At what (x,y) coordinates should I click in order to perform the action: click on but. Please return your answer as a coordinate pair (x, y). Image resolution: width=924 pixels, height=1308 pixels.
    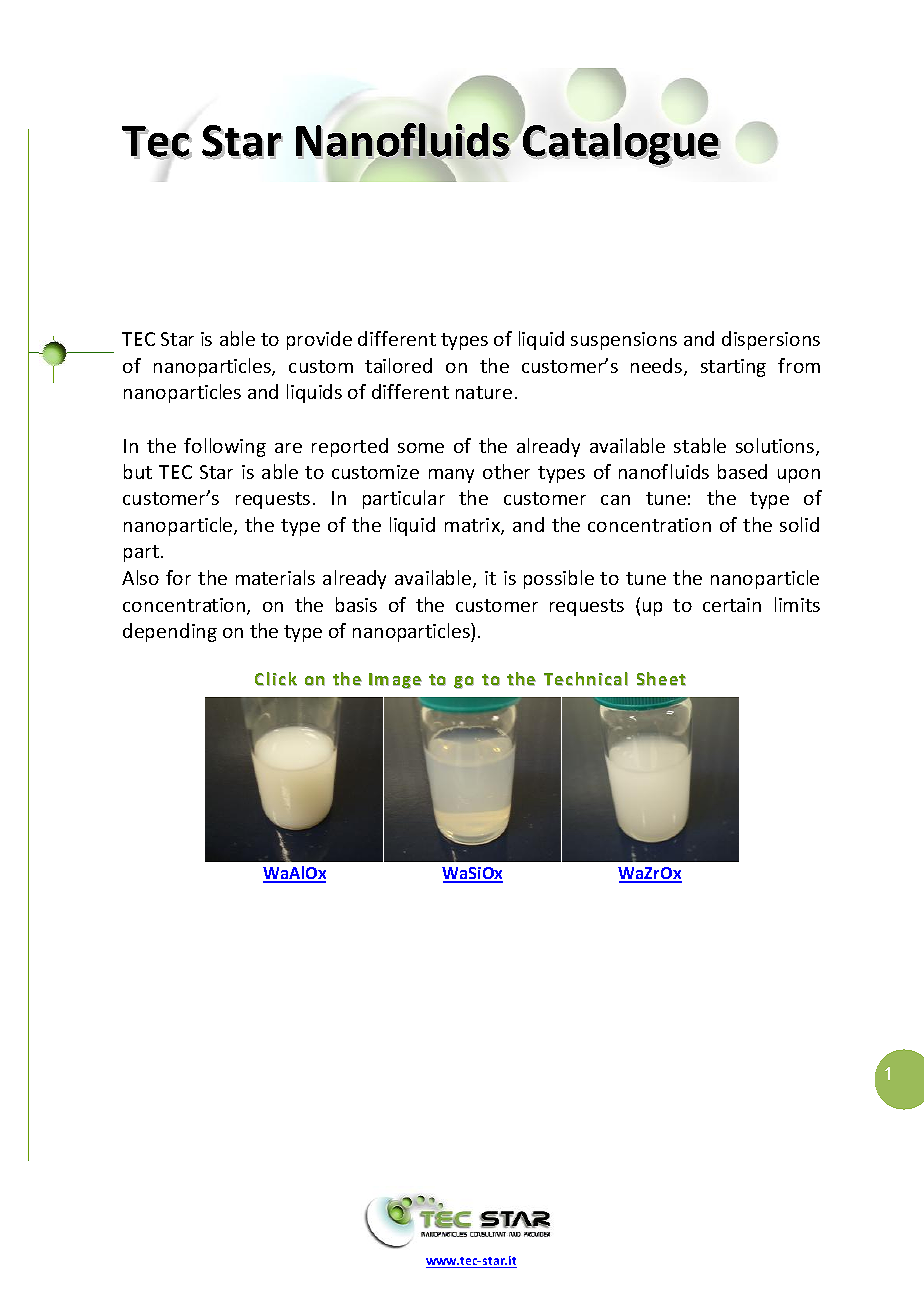
    Looking at the image, I should click on (138, 471).
